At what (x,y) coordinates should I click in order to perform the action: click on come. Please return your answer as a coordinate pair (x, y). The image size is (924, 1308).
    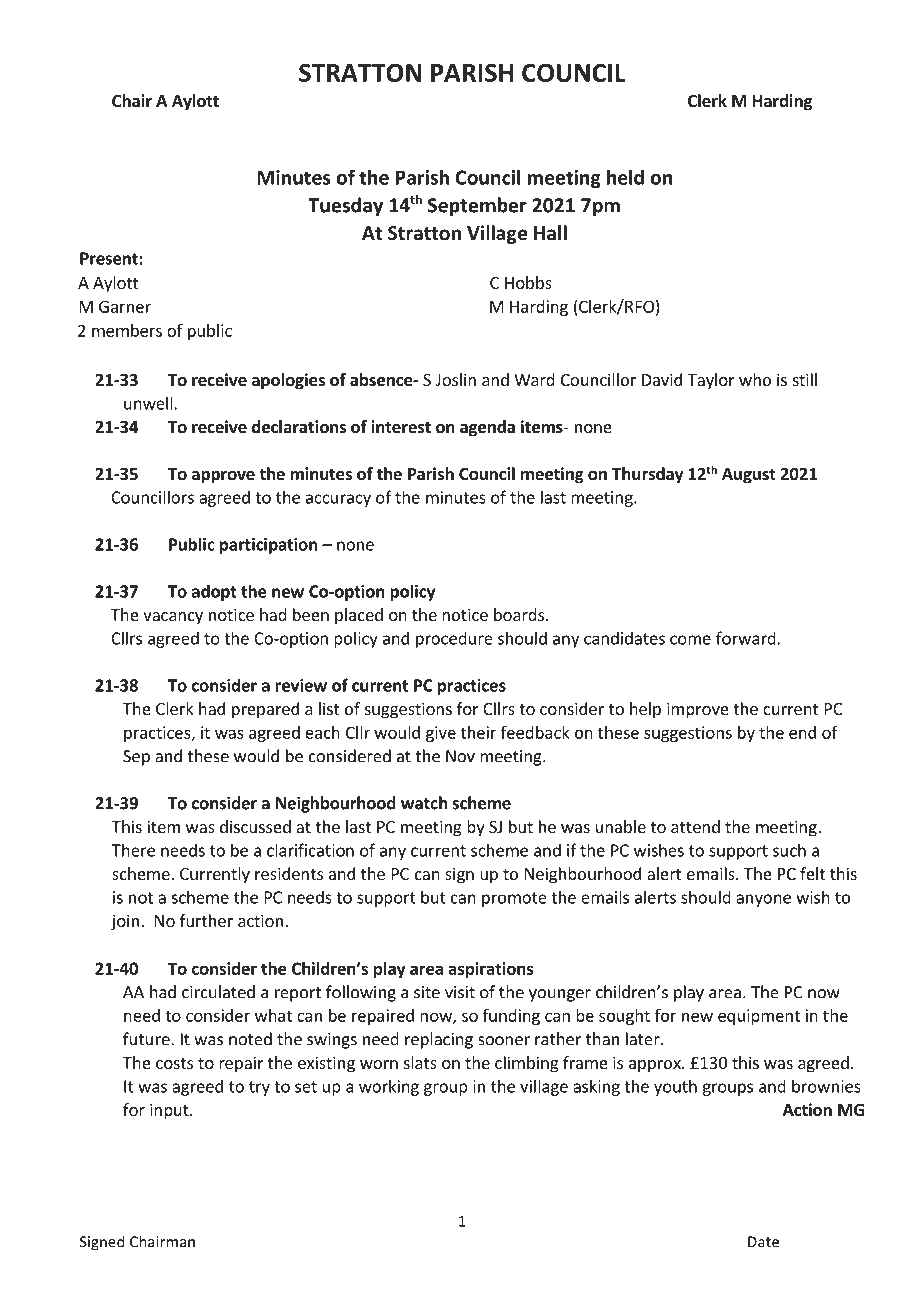
    Looking at the image, I should click on (690, 640).
